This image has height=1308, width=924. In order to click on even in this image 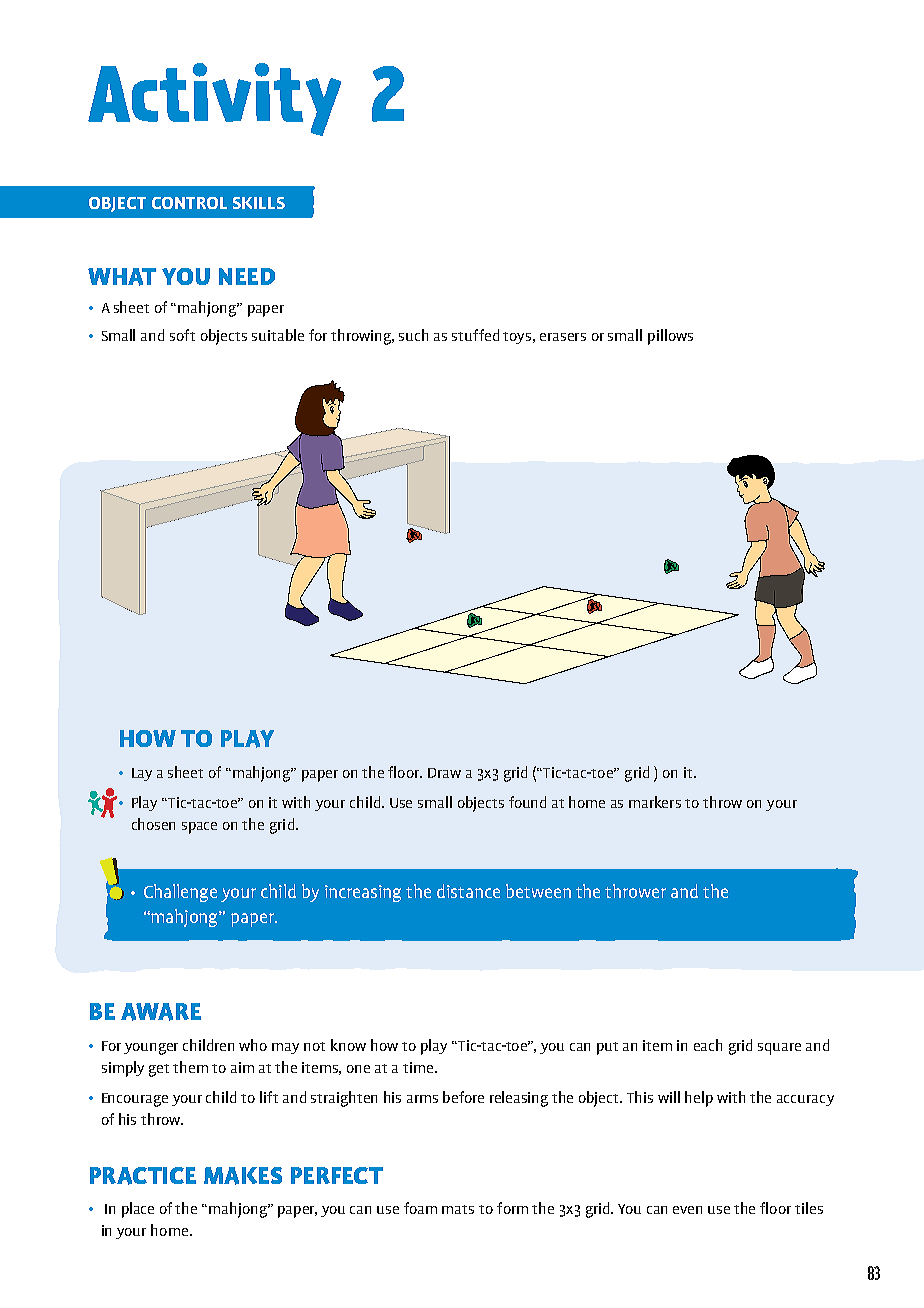, I will do `click(687, 1210)`.
